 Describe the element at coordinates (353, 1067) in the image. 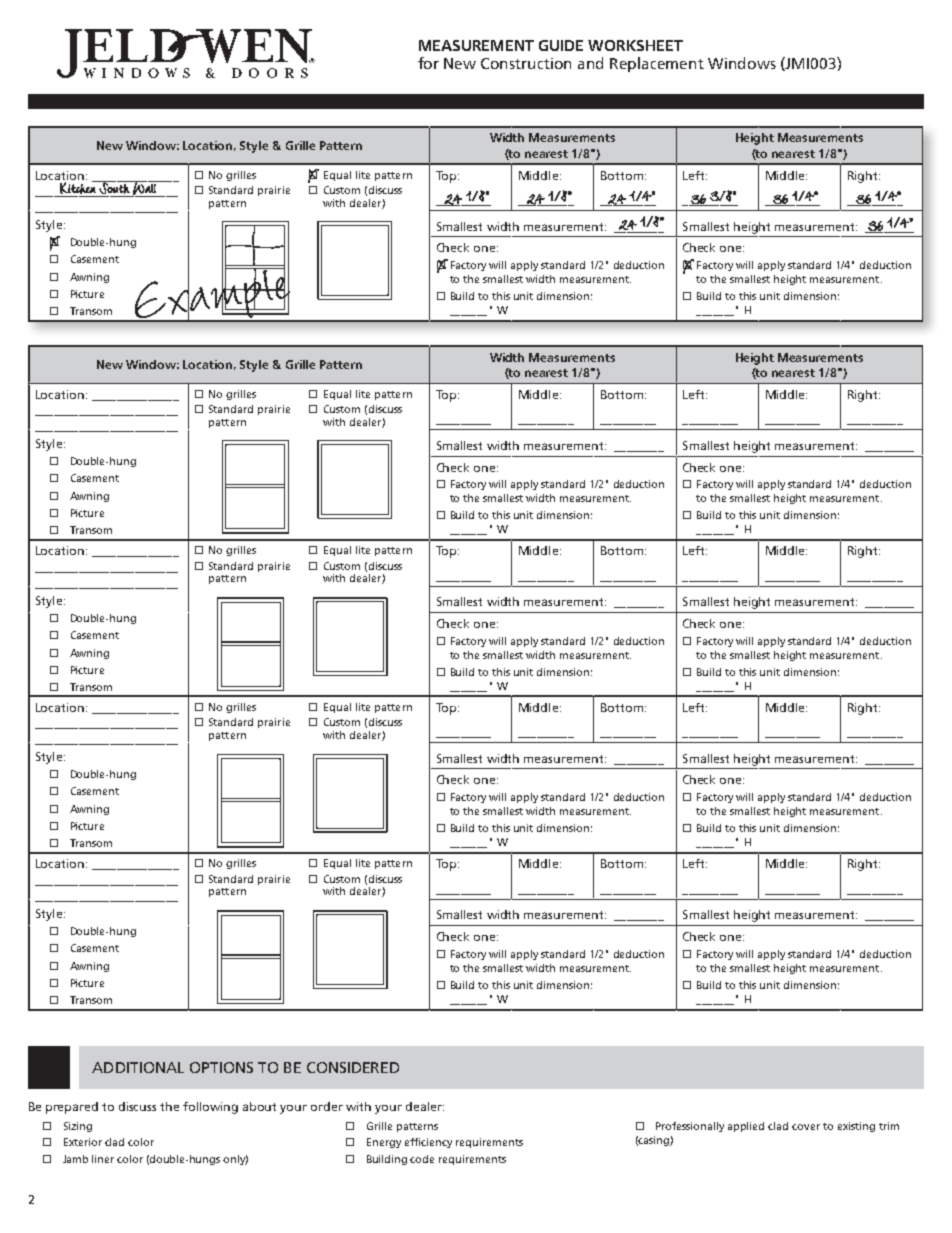

I see `CONSIDERED` at that location.
